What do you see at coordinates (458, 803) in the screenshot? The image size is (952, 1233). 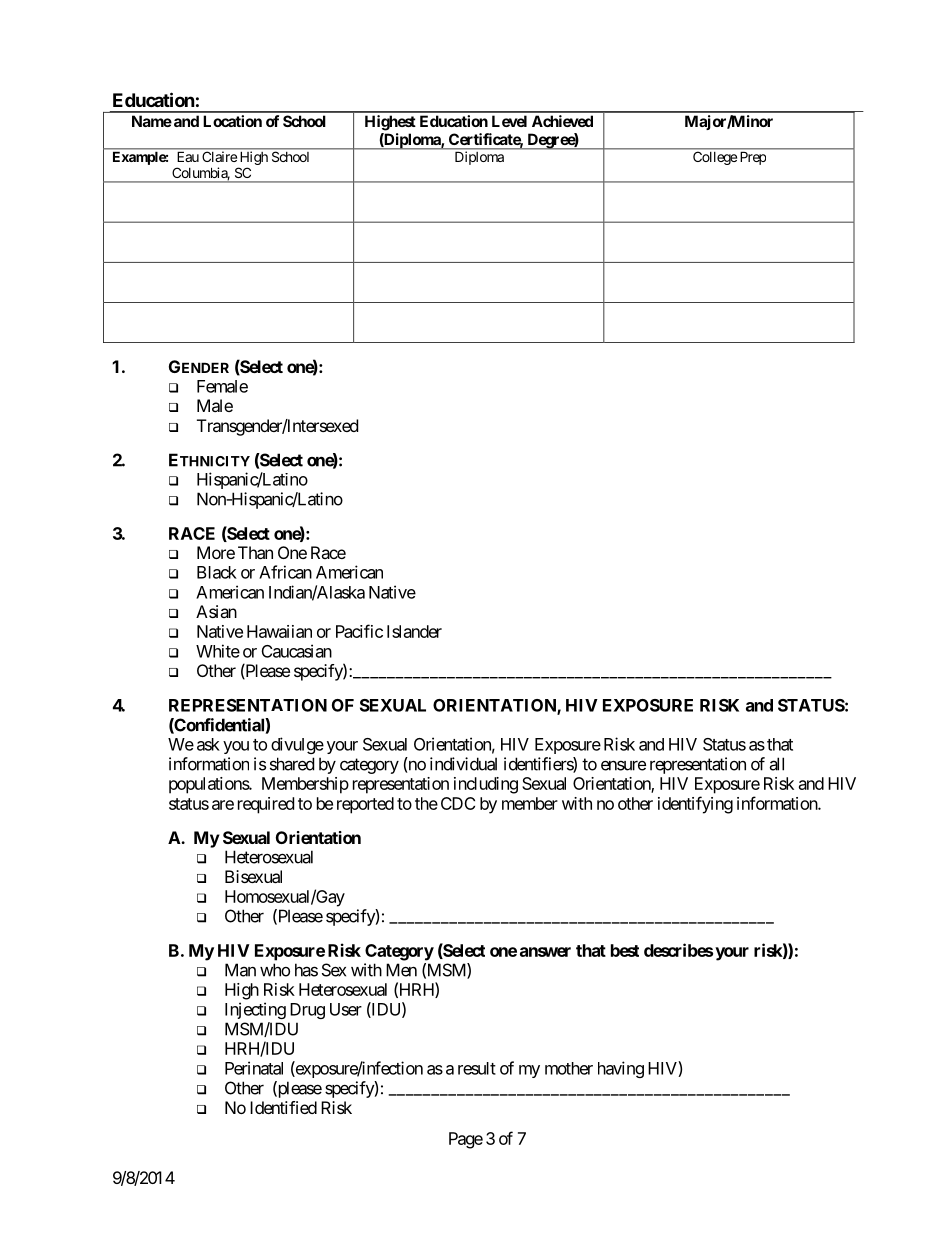 I see `CDC` at bounding box center [458, 803].
